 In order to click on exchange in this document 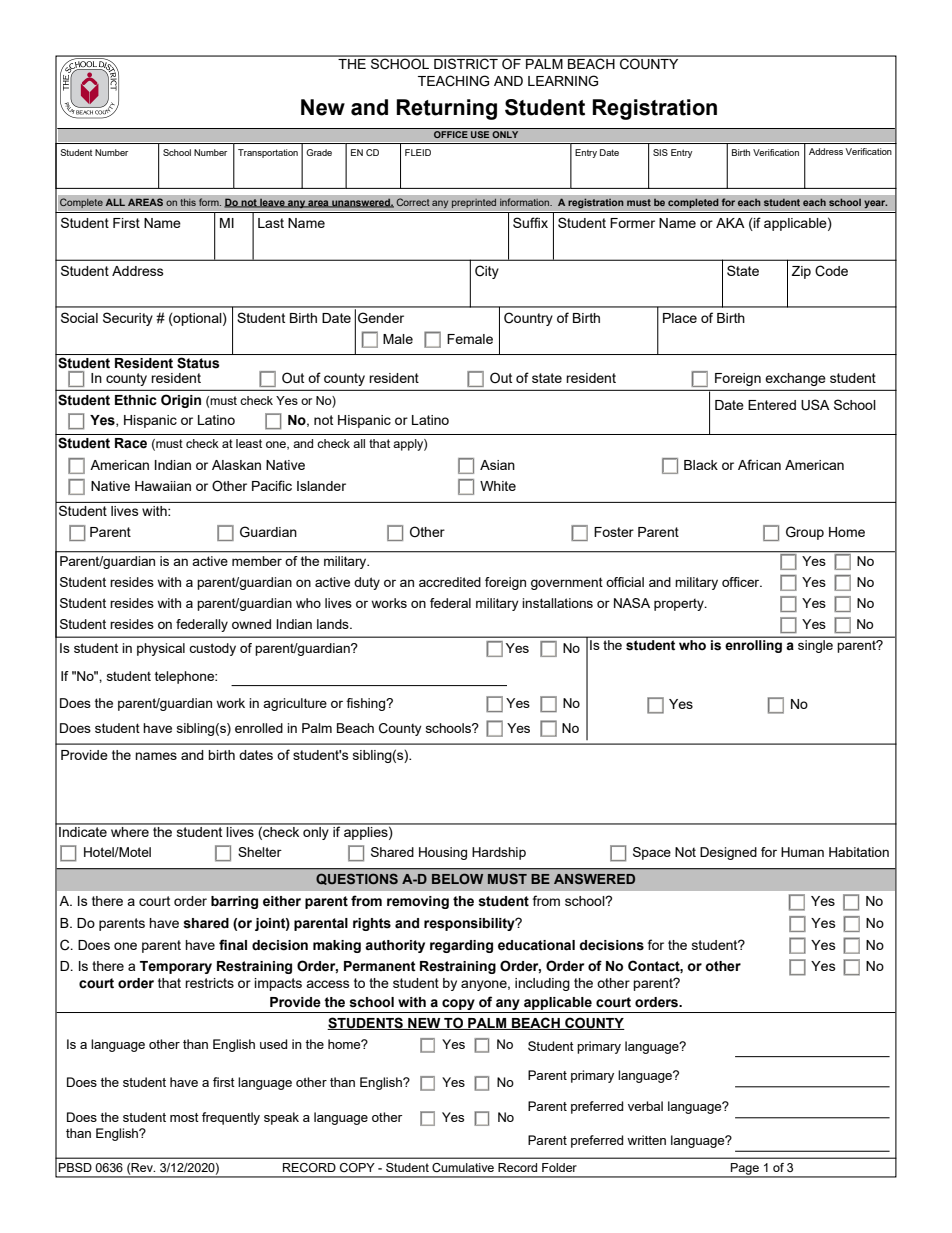, I will do `click(795, 379)`.
